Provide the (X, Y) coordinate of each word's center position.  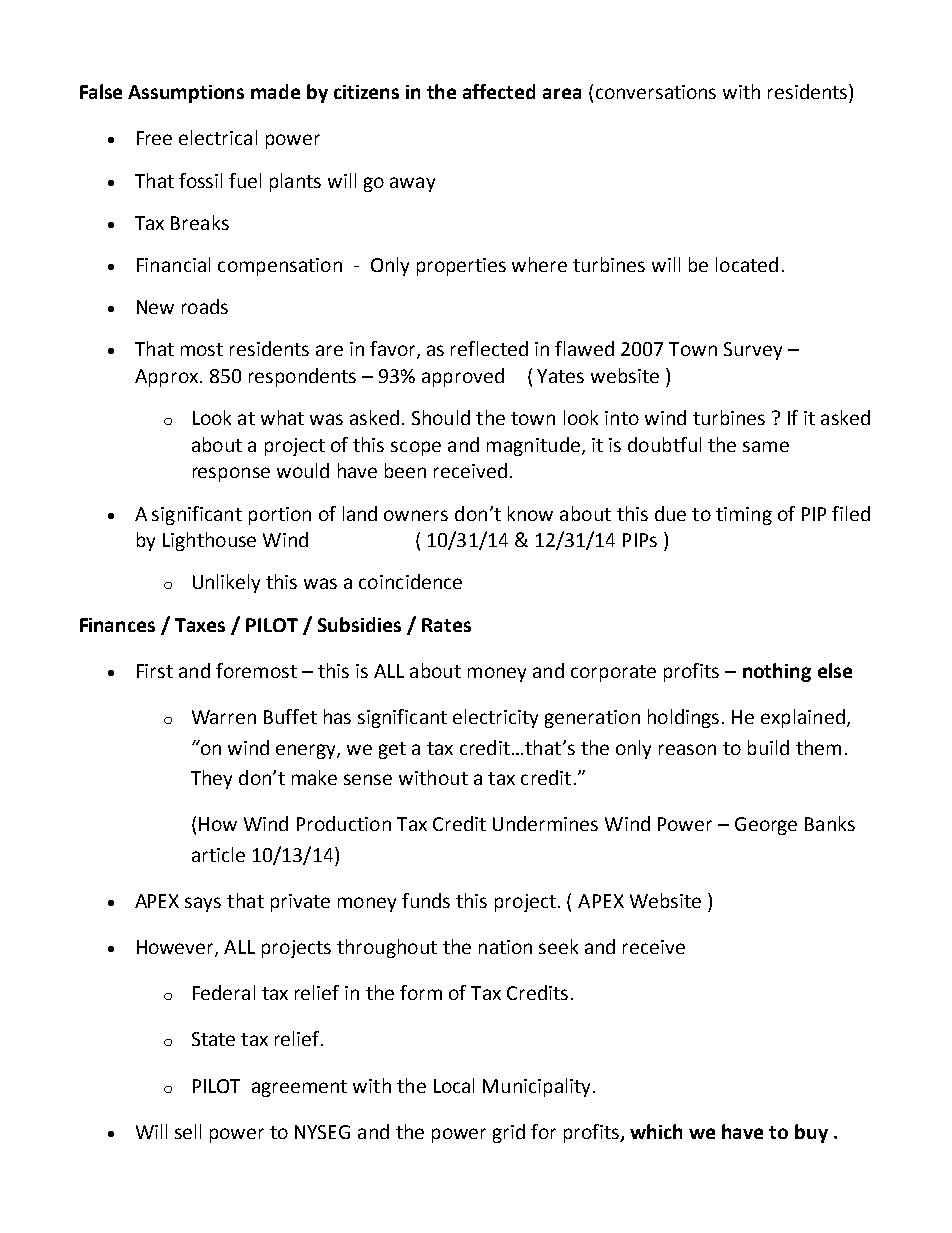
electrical (218, 137)
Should (441, 417)
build (768, 747)
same (766, 446)
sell (188, 1131)
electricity (495, 718)
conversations (656, 92)
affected (499, 91)
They (211, 779)
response (231, 474)
